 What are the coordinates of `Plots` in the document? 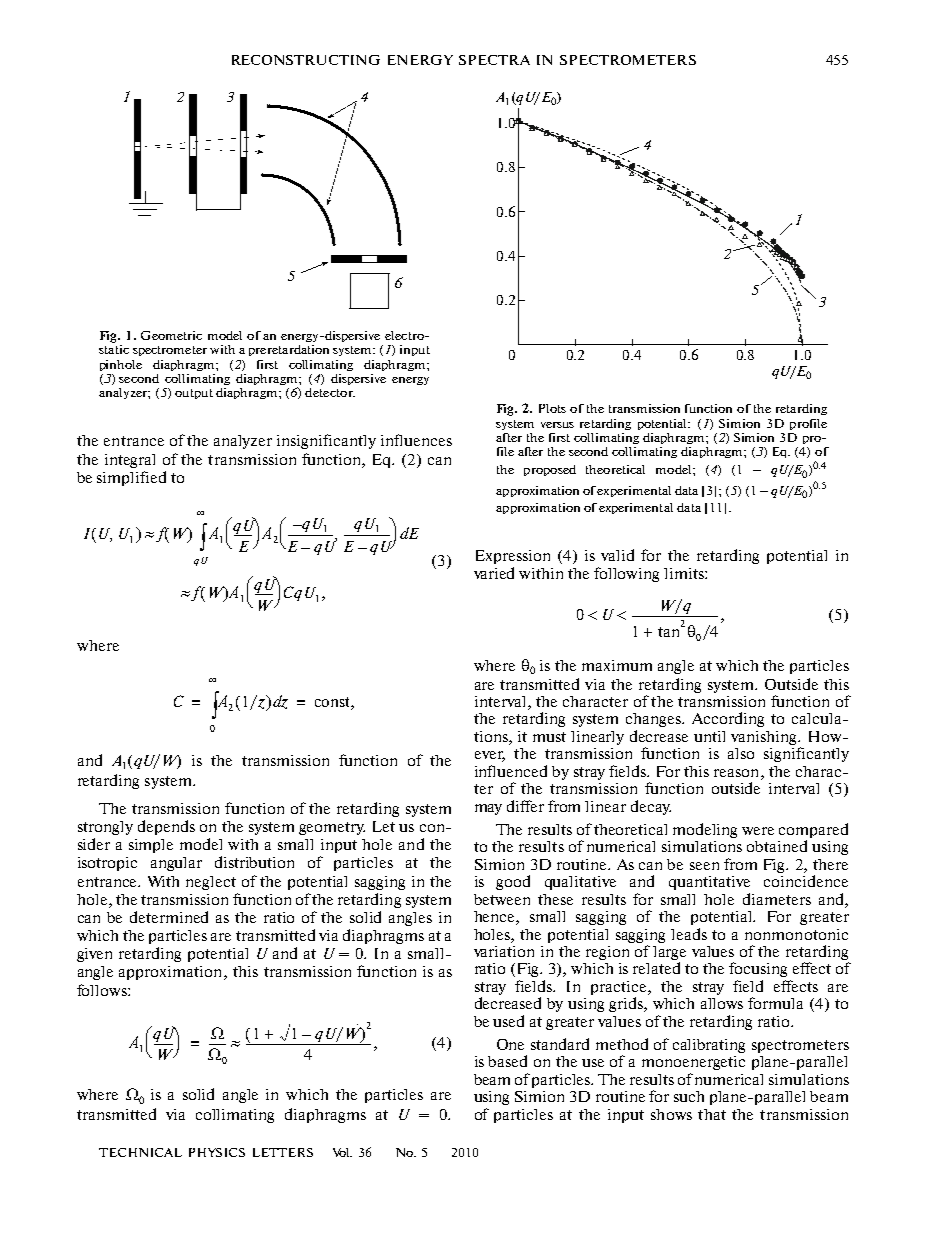 It's located at (552, 408).
